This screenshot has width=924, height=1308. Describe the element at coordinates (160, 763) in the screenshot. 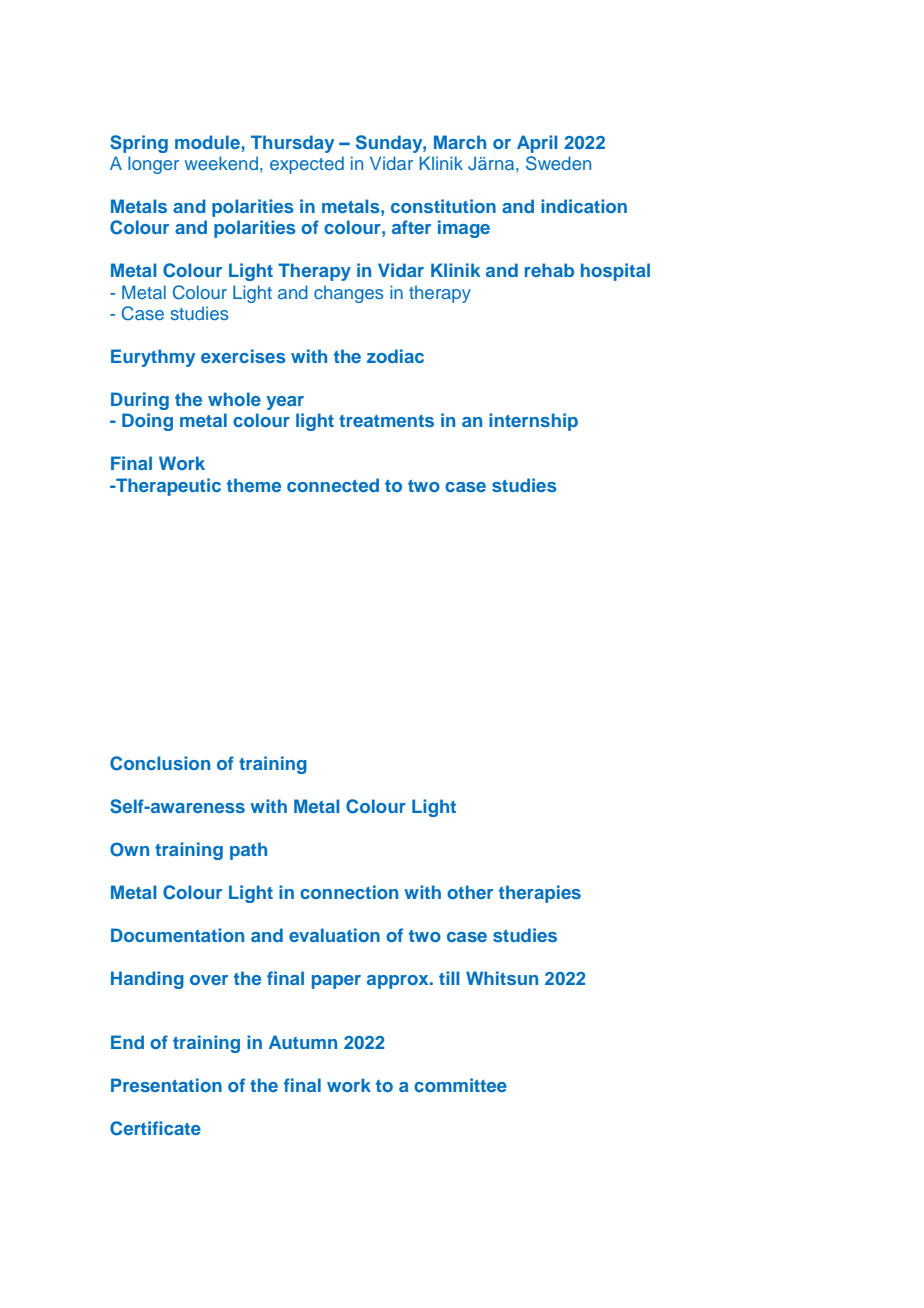

I see `Conclusion` at that location.
